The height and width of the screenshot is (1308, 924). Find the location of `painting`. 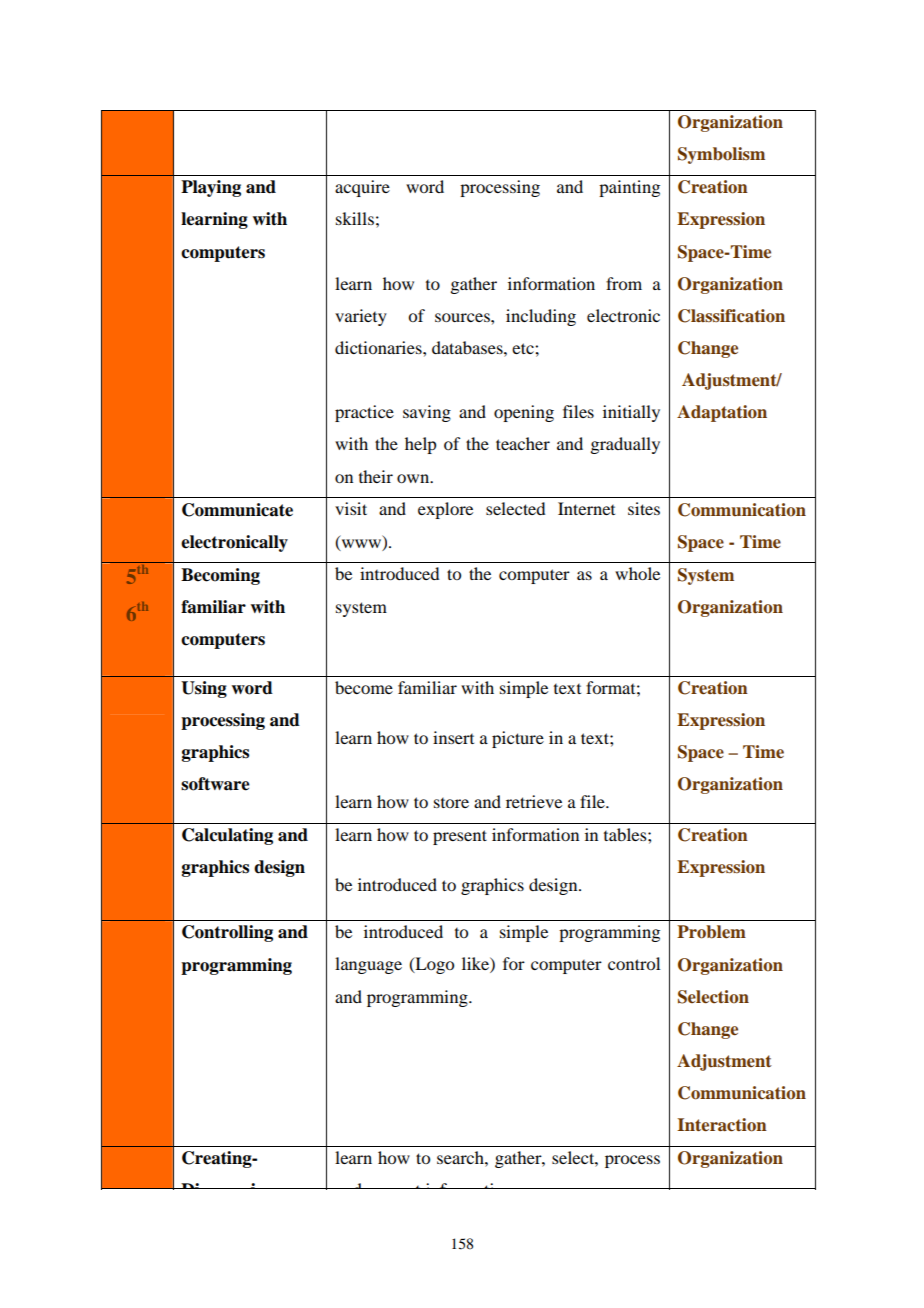

painting is located at coordinates (629, 188).
